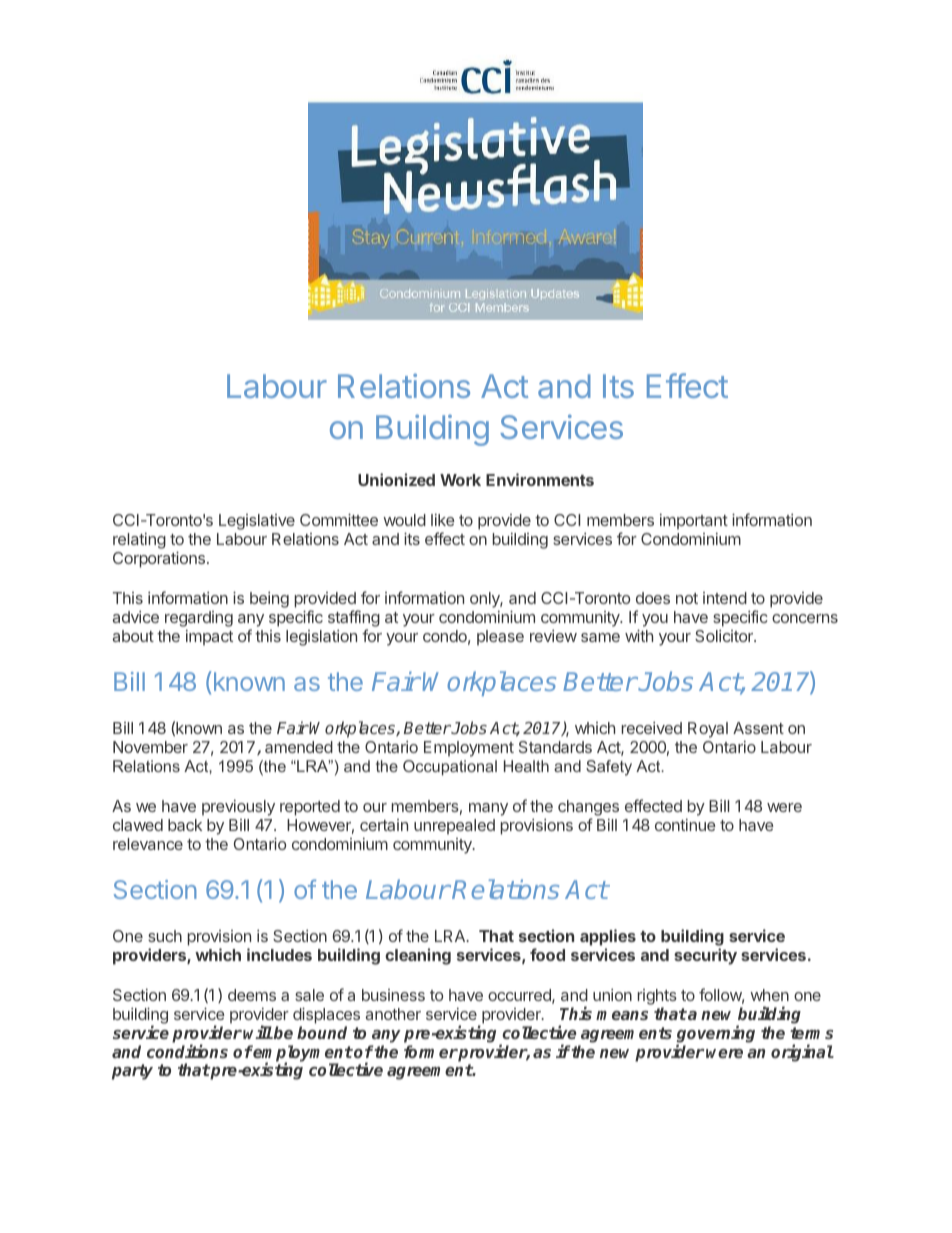 Image resolution: width=952 pixels, height=1233 pixels. What do you see at coordinates (418, 956) in the page?
I see `cleaning` at bounding box center [418, 956].
